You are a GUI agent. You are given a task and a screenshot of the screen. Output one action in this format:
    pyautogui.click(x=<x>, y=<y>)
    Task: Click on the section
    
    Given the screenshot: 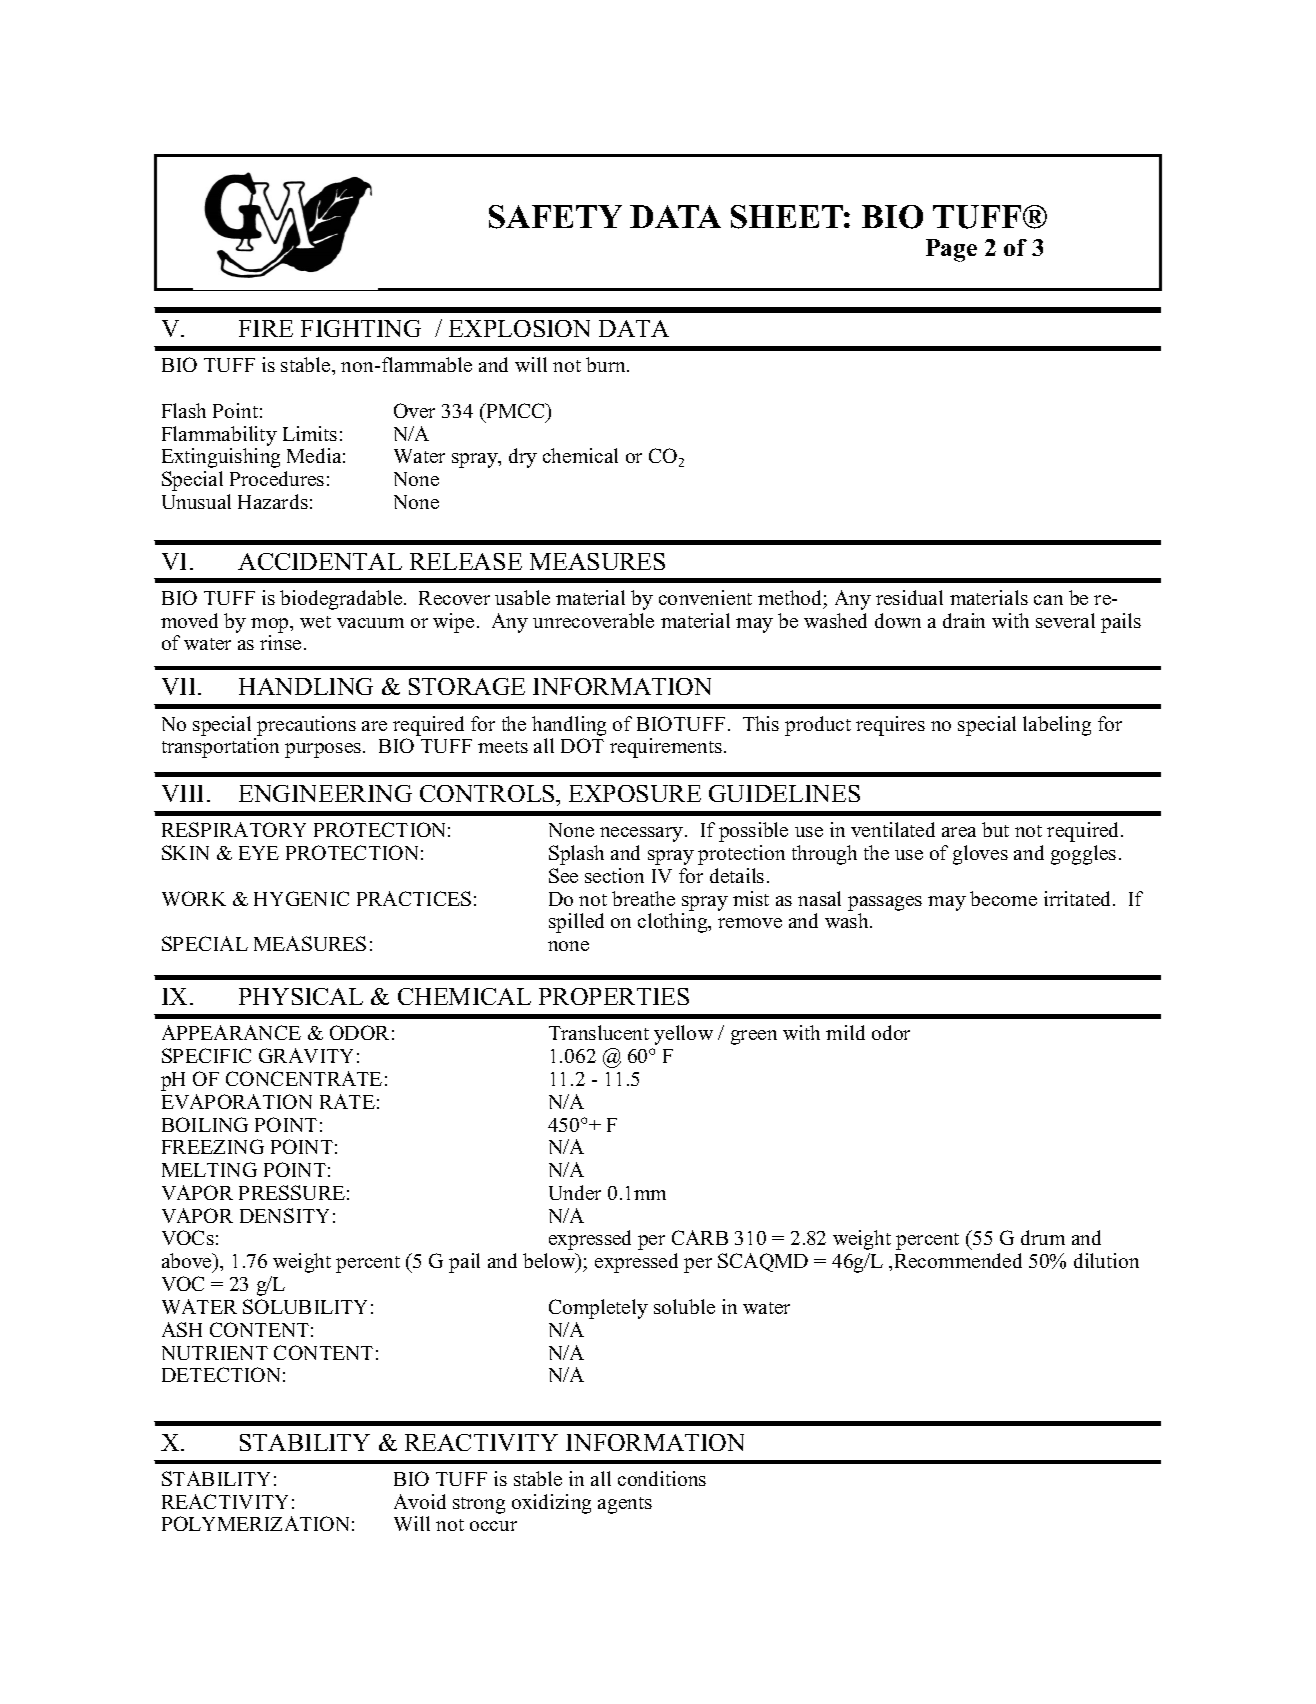 What is the action you would take?
    pyautogui.click(x=614, y=875)
